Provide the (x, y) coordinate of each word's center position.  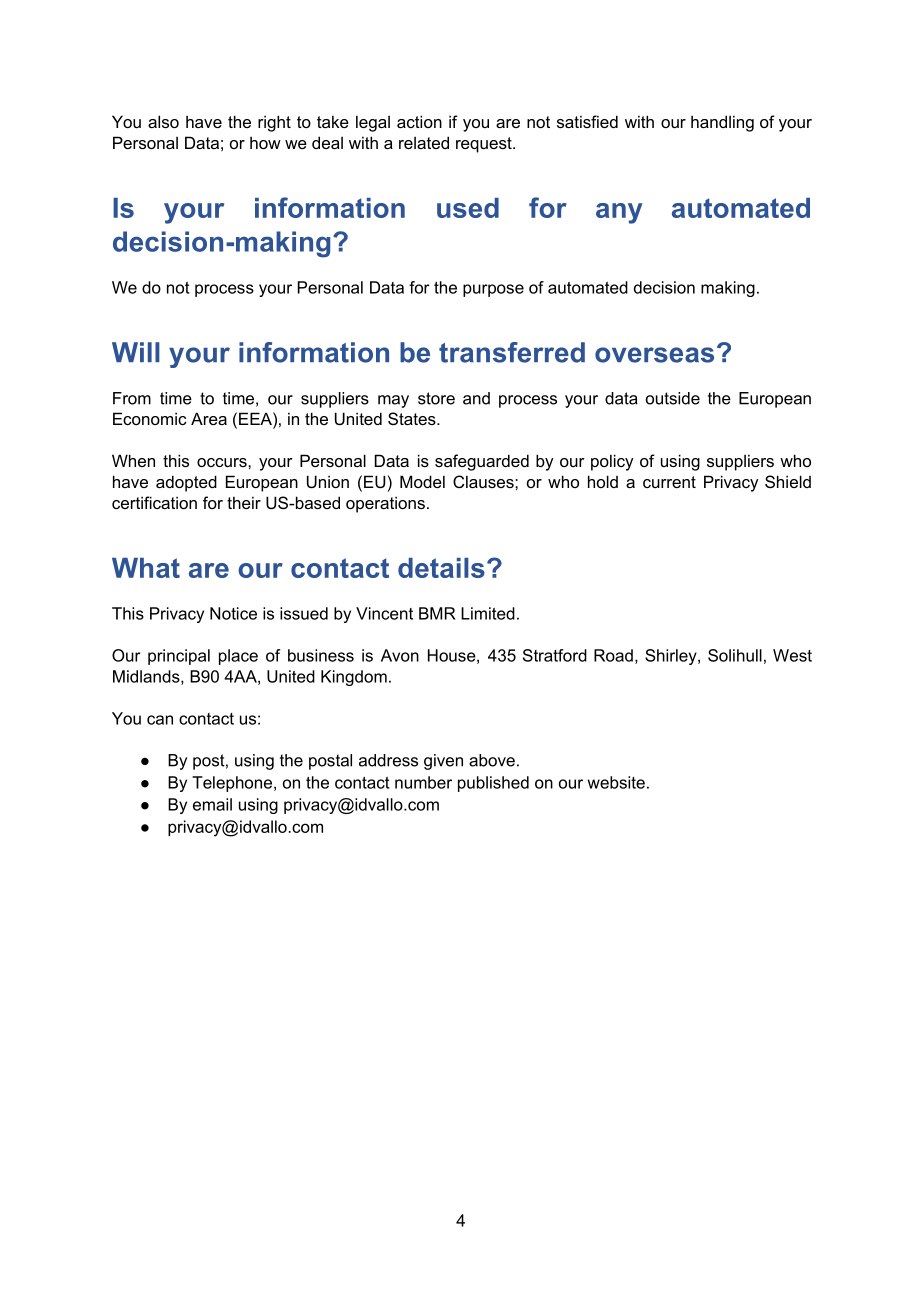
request (485, 145)
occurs (223, 462)
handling (722, 123)
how (265, 142)
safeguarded (482, 462)
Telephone (233, 784)
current (669, 482)
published (493, 784)
